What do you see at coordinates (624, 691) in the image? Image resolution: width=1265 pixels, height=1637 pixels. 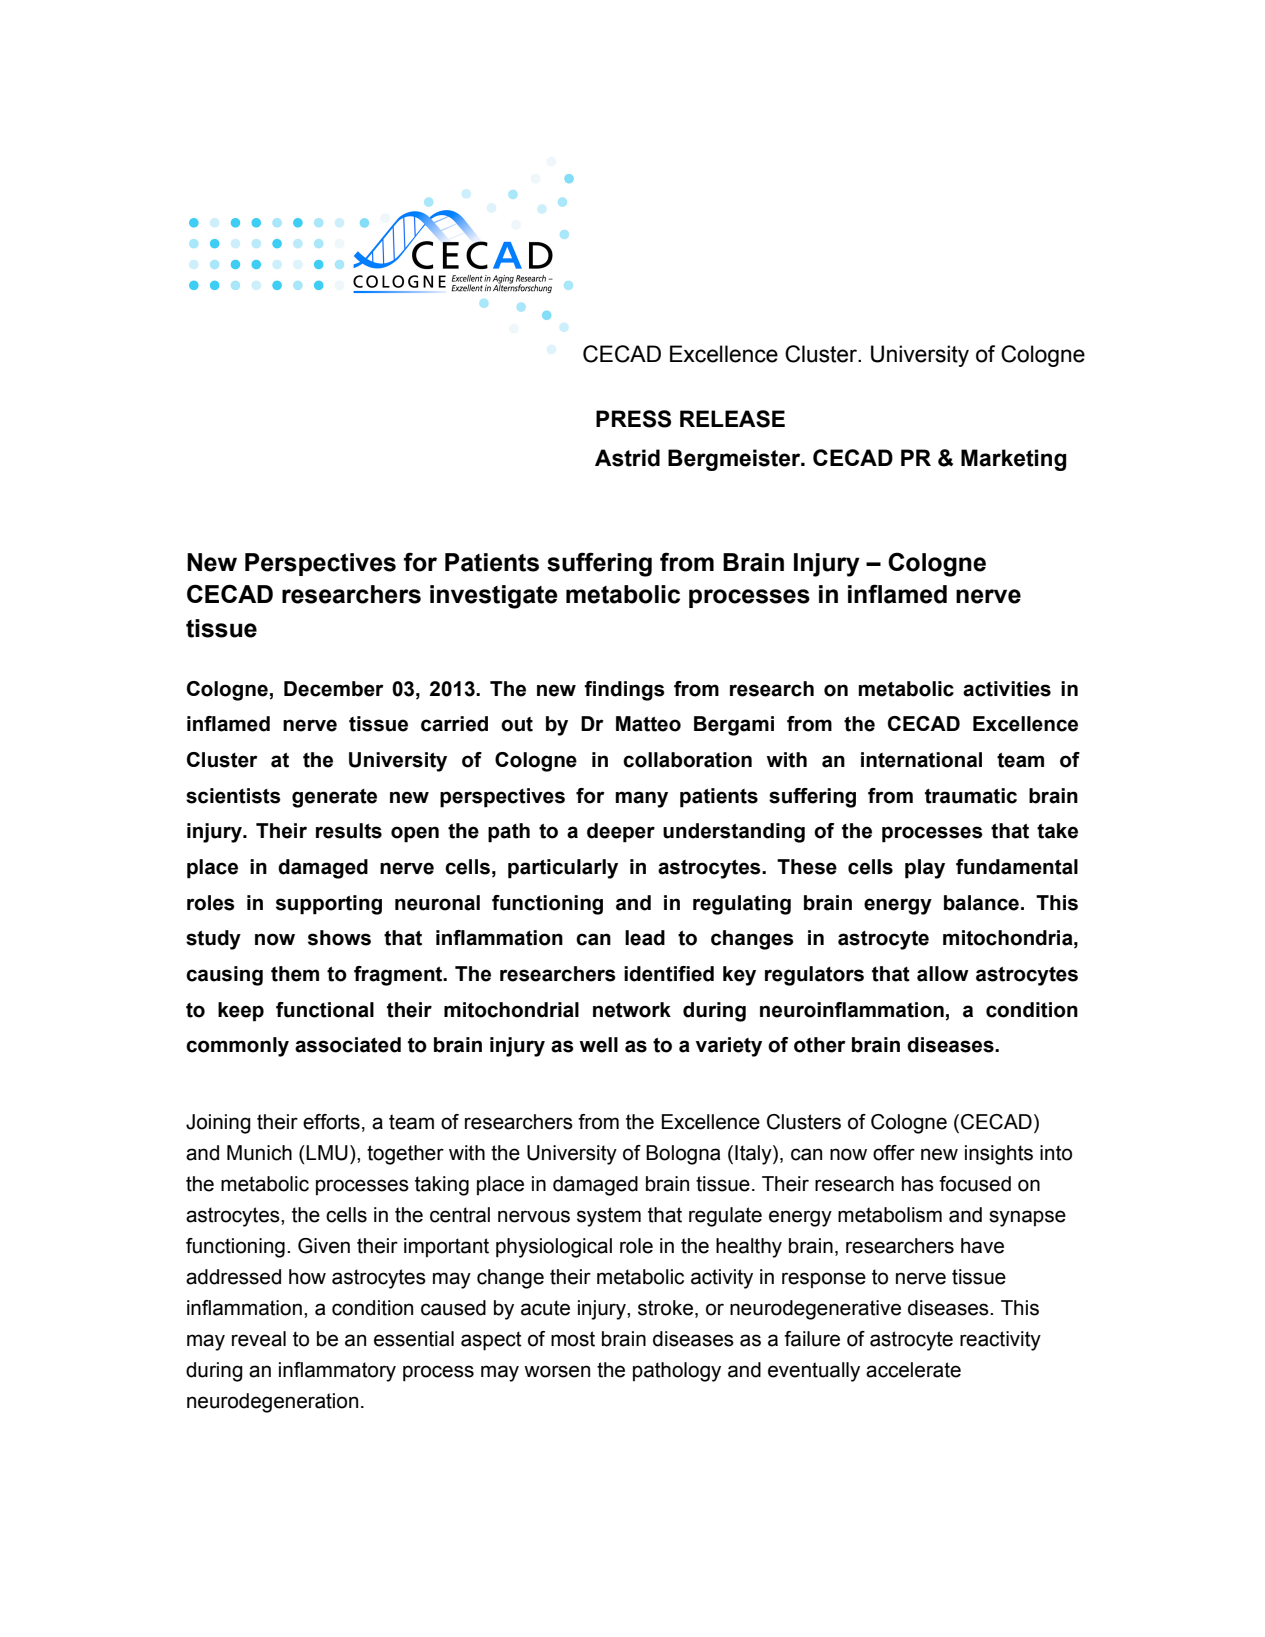 I see `findings` at bounding box center [624, 691].
